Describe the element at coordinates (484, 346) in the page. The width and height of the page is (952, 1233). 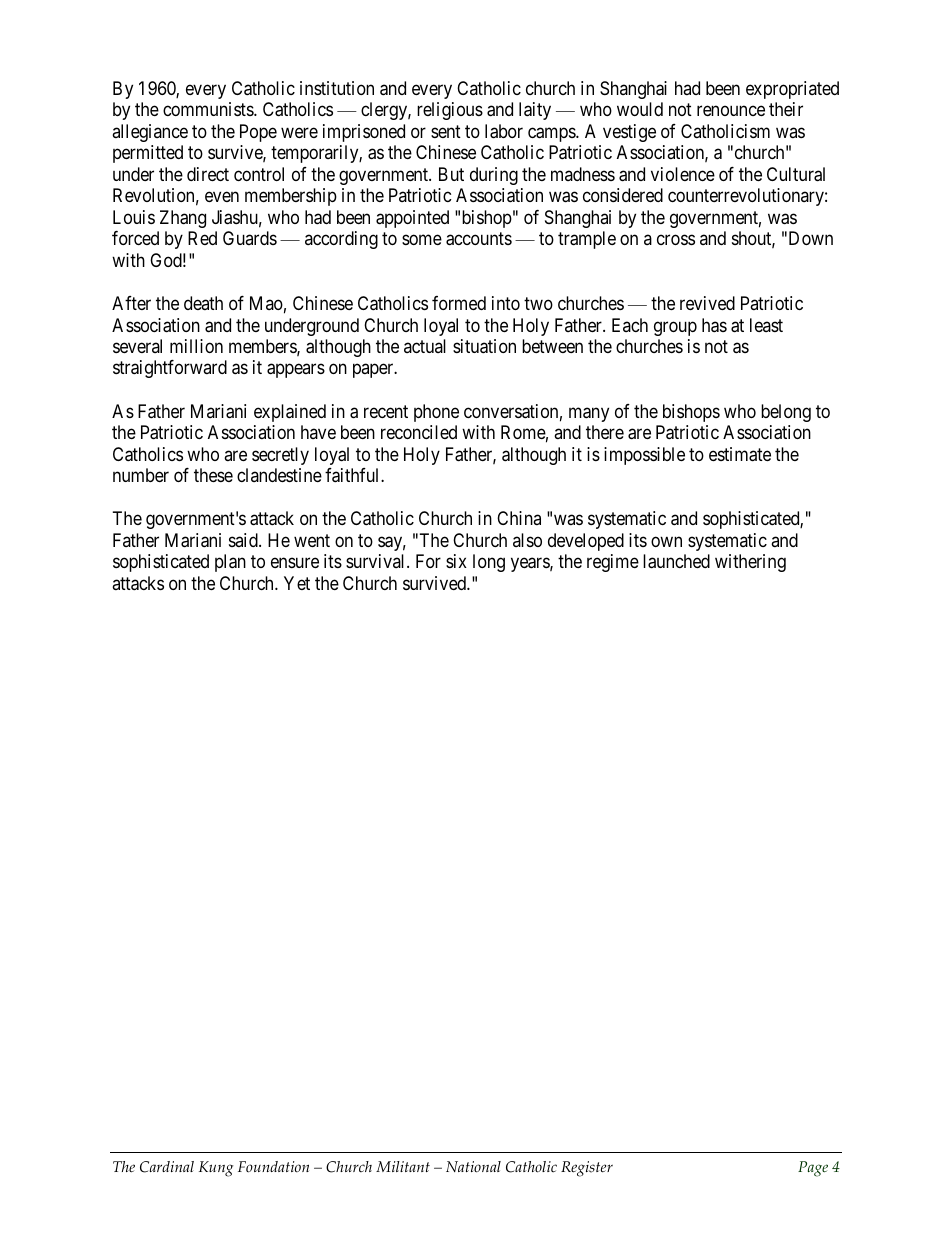
I see `situation` at that location.
